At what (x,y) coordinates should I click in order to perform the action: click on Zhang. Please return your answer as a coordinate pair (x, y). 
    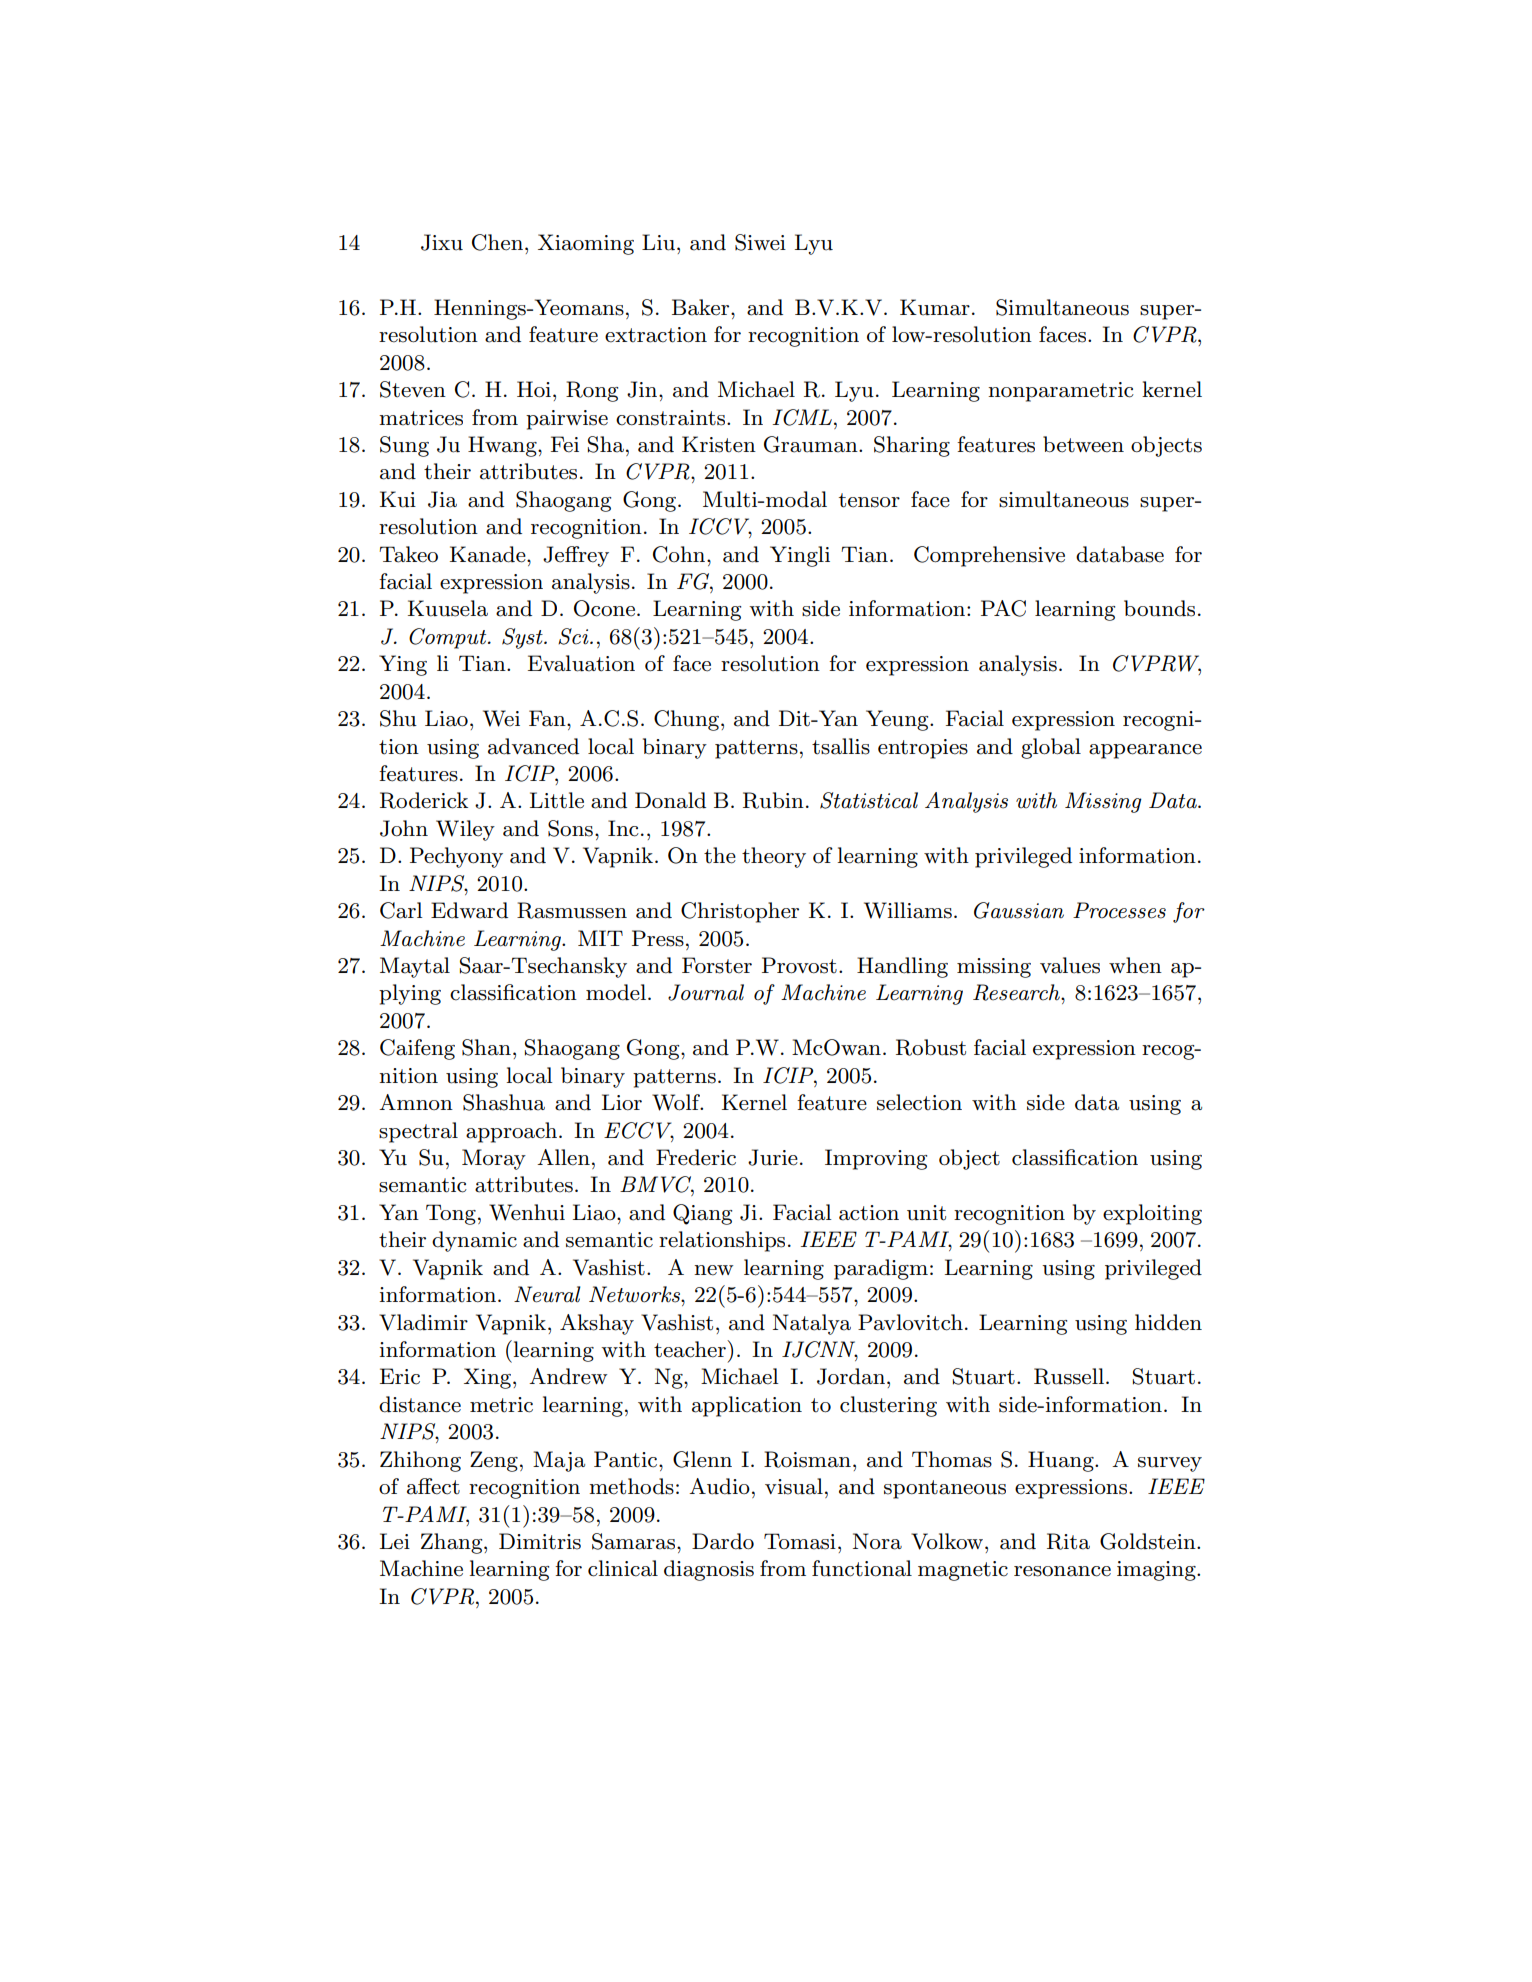
    Looking at the image, I should click on (453, 1543).
